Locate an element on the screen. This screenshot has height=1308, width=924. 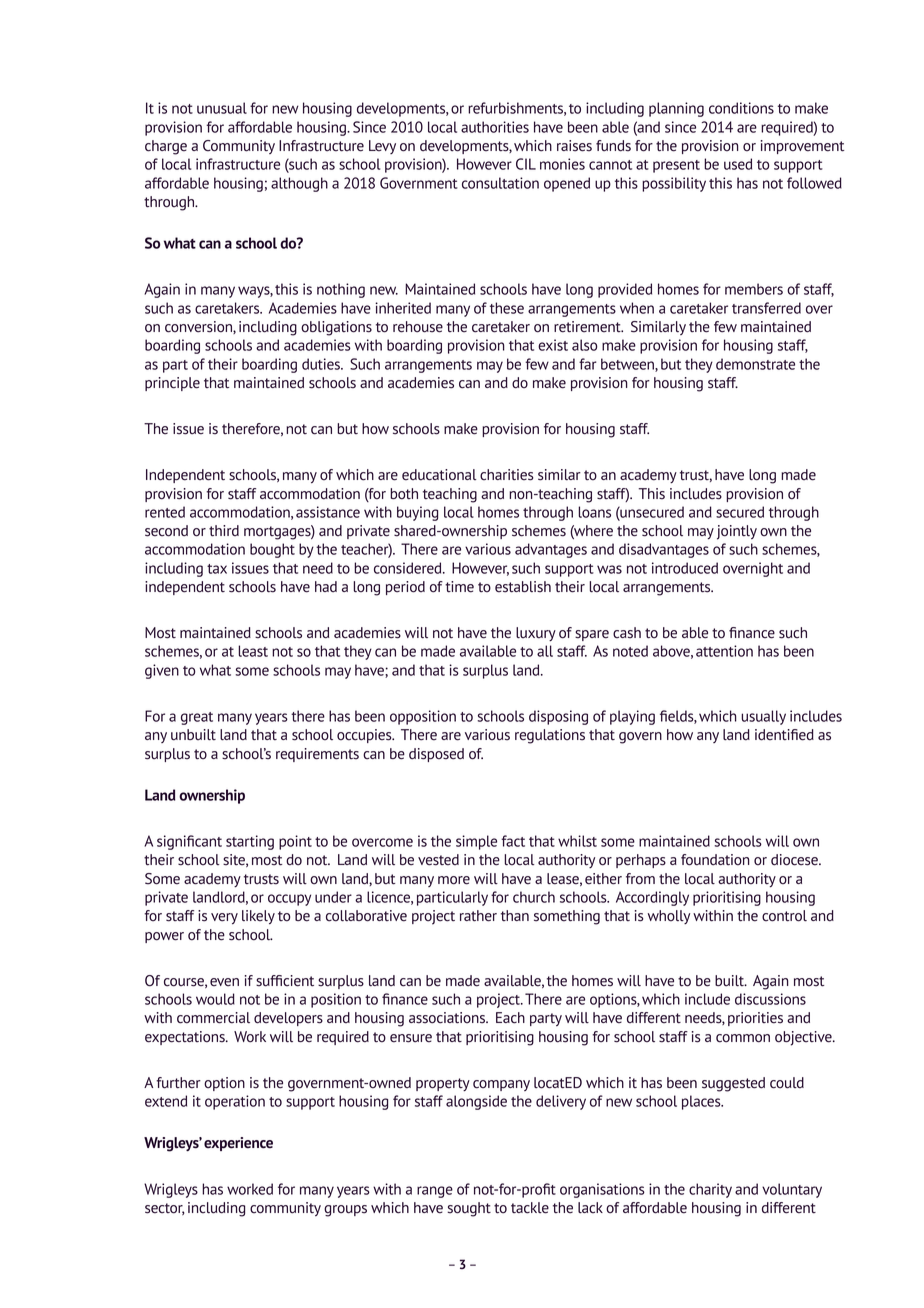
used is located at coordinates (738, 164).
